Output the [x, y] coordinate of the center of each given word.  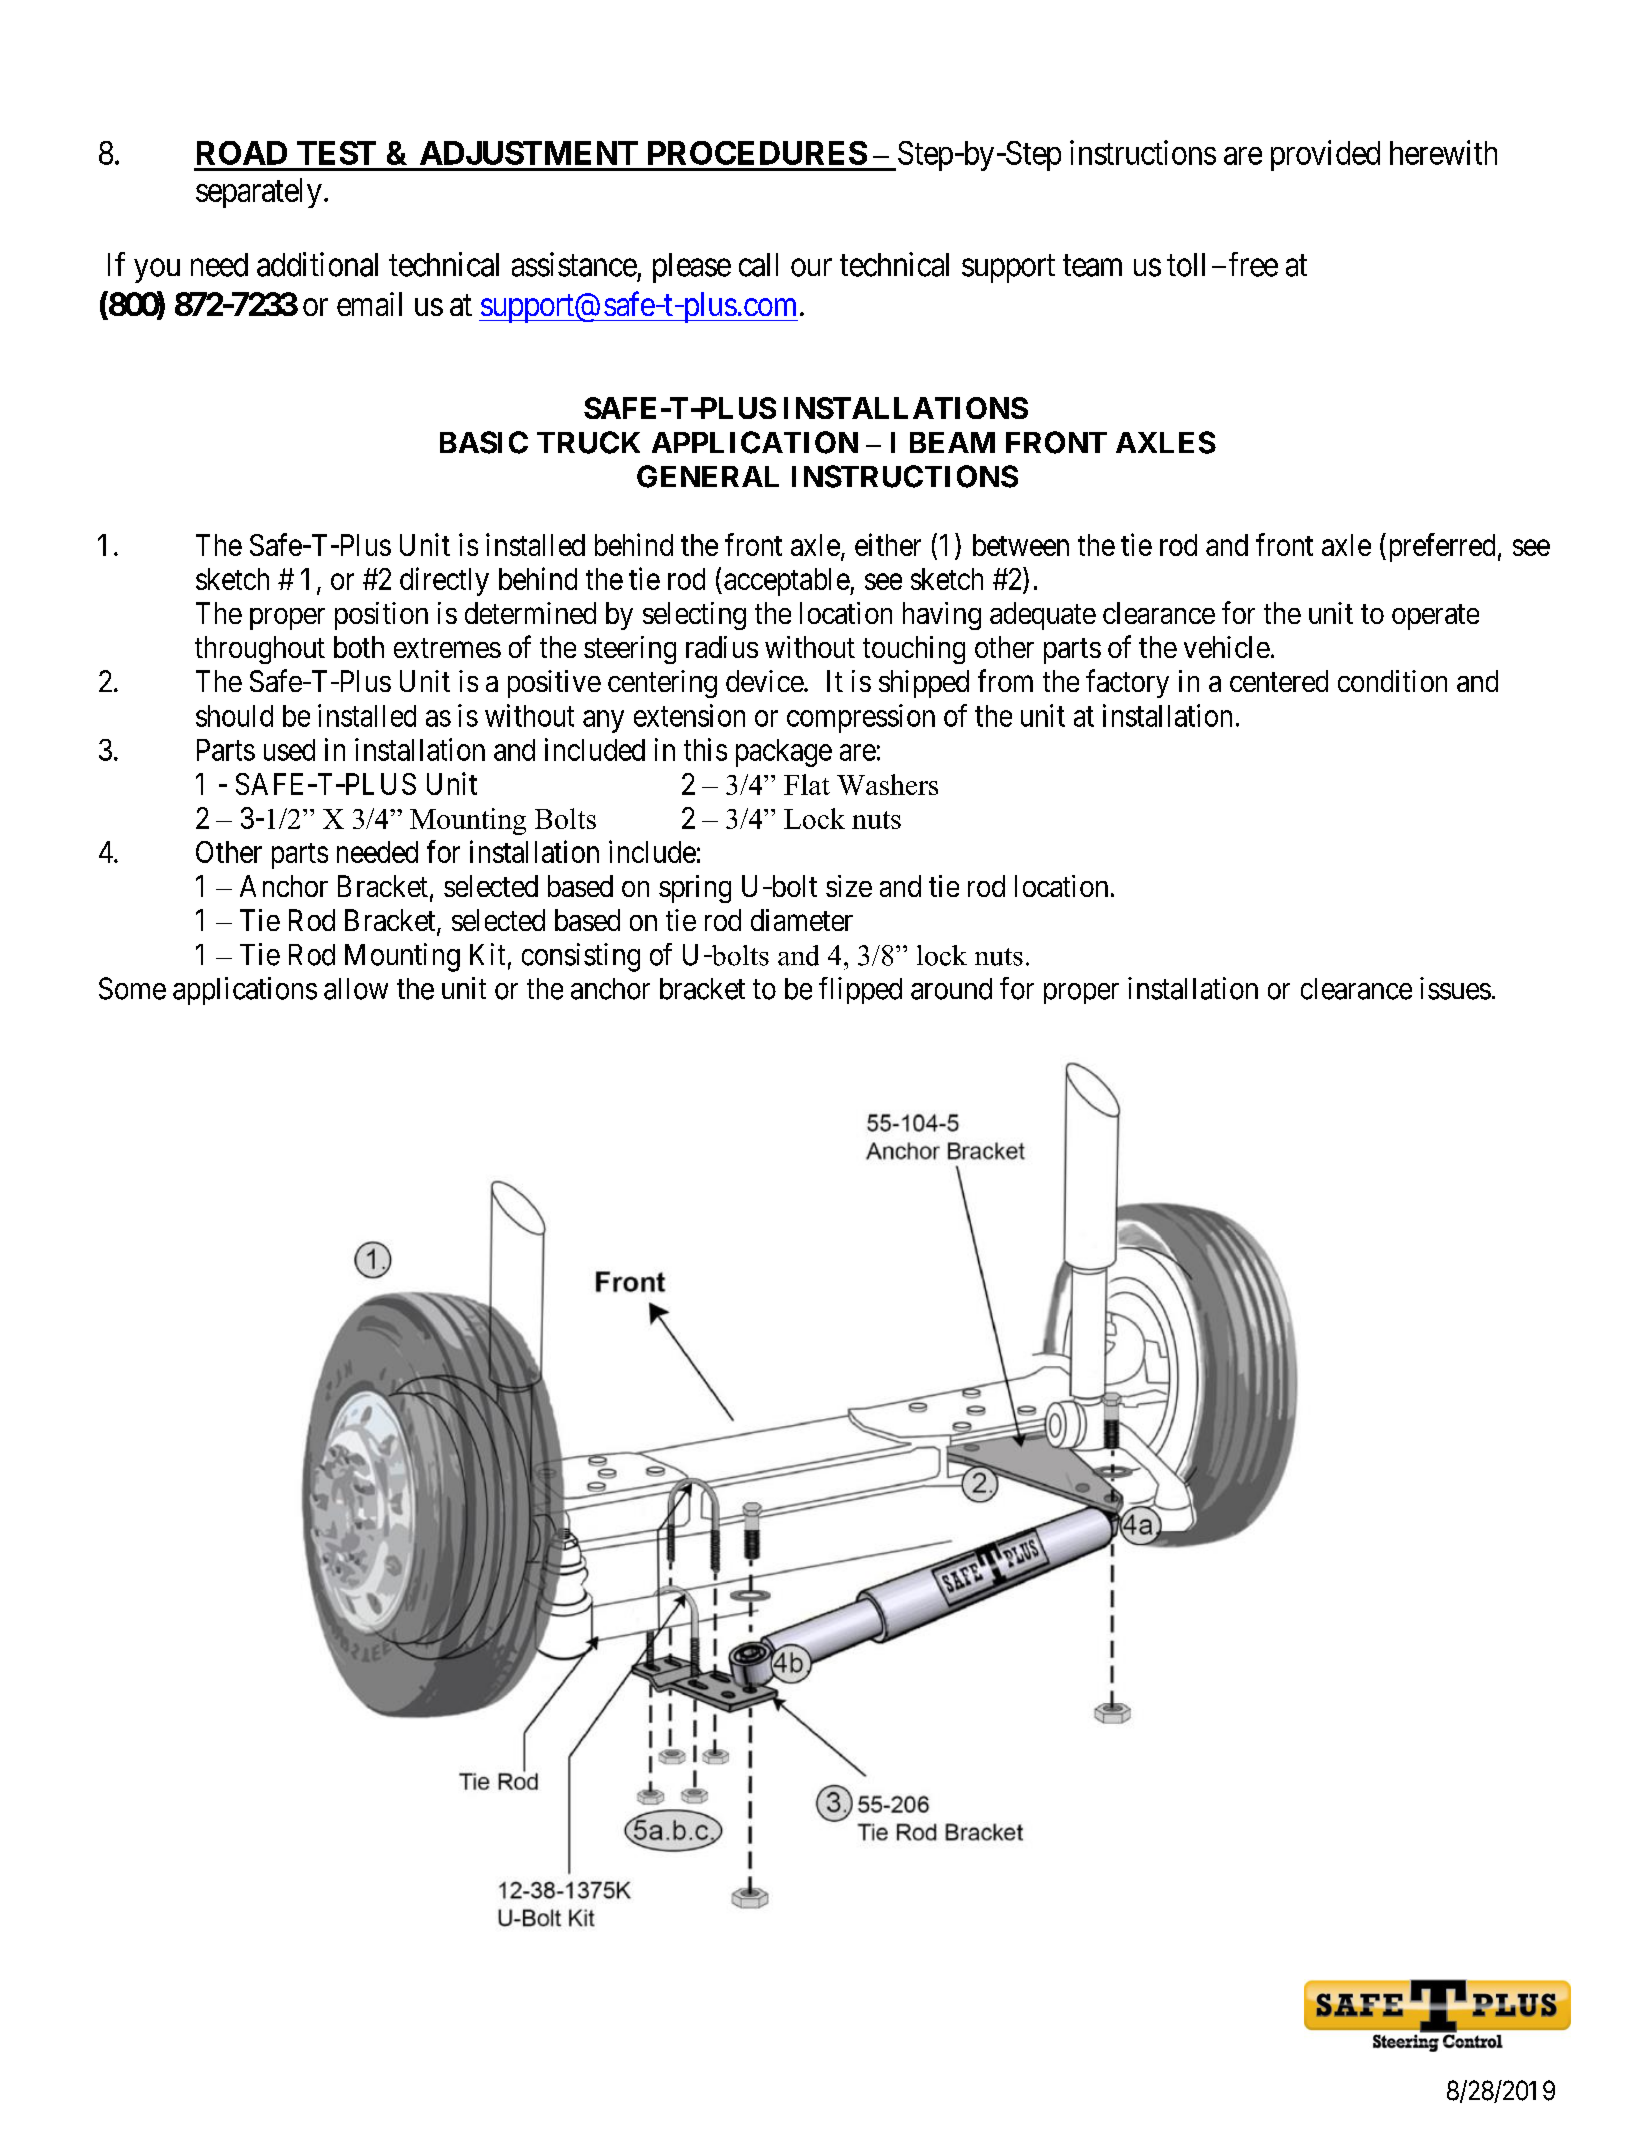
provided [1325, 155]
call [758, 265]
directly [444, 581]
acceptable [787, 582]
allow [356, 989]
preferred [1440, 547]
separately [259, 193]
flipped [860, 990]
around [951, 989]
